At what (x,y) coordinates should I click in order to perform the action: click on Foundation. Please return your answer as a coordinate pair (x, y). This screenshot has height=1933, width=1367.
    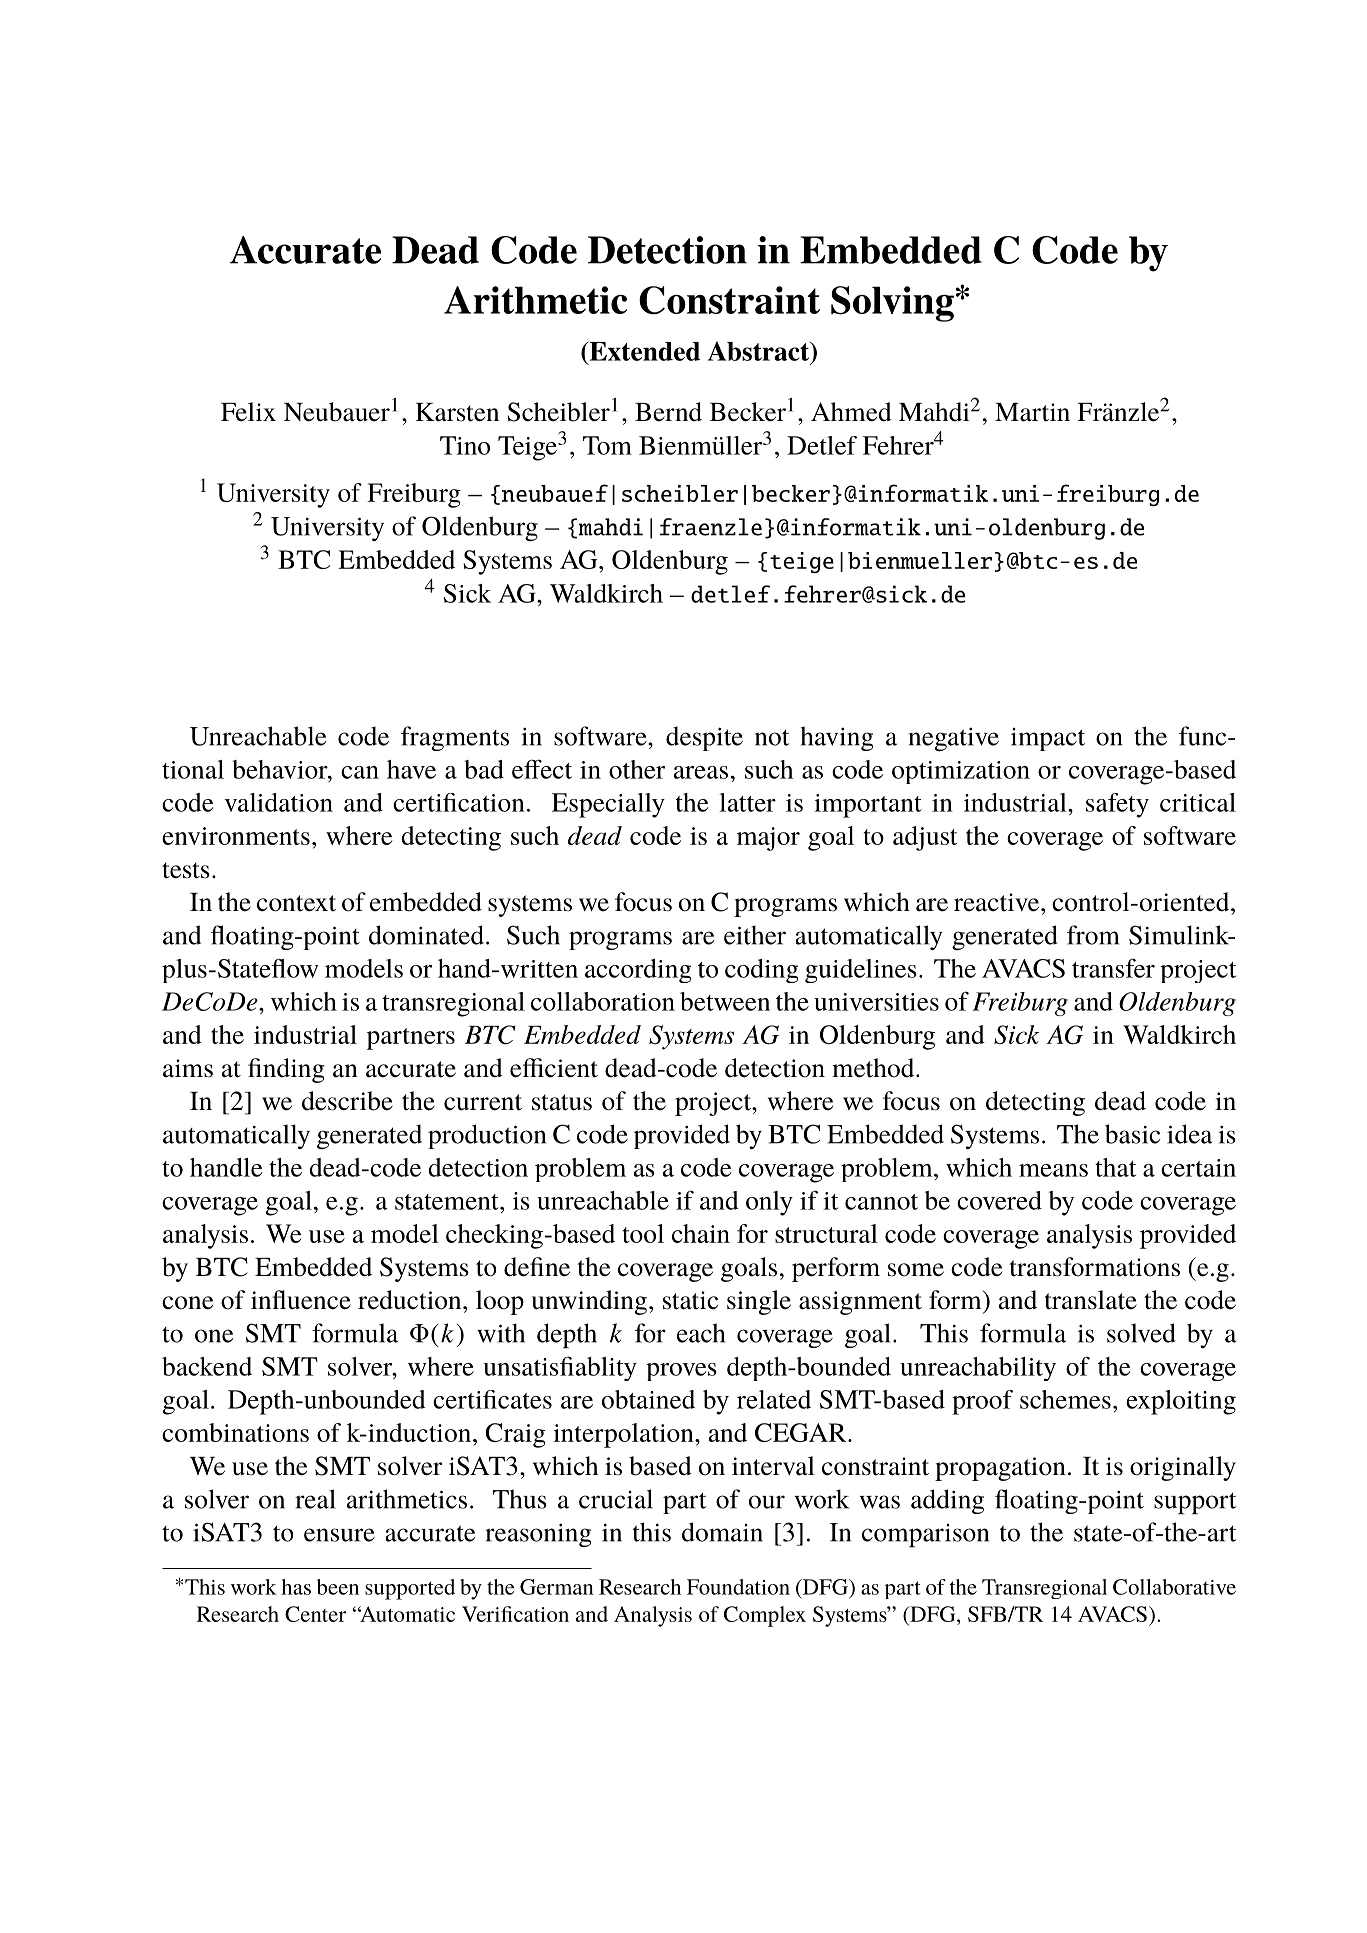
    Looking at the image, I should click on (738, 1587).
